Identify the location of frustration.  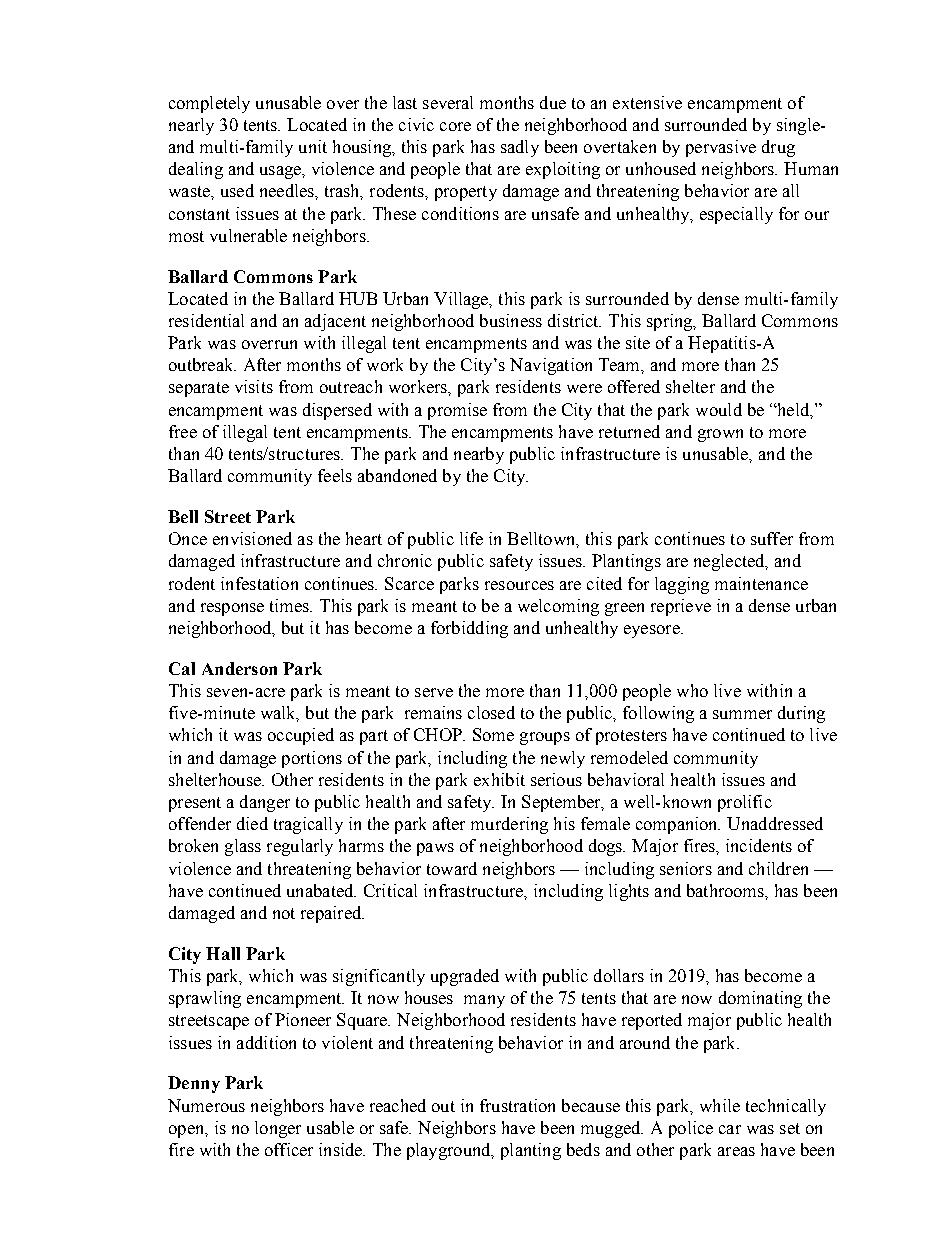
(517, 1105).
